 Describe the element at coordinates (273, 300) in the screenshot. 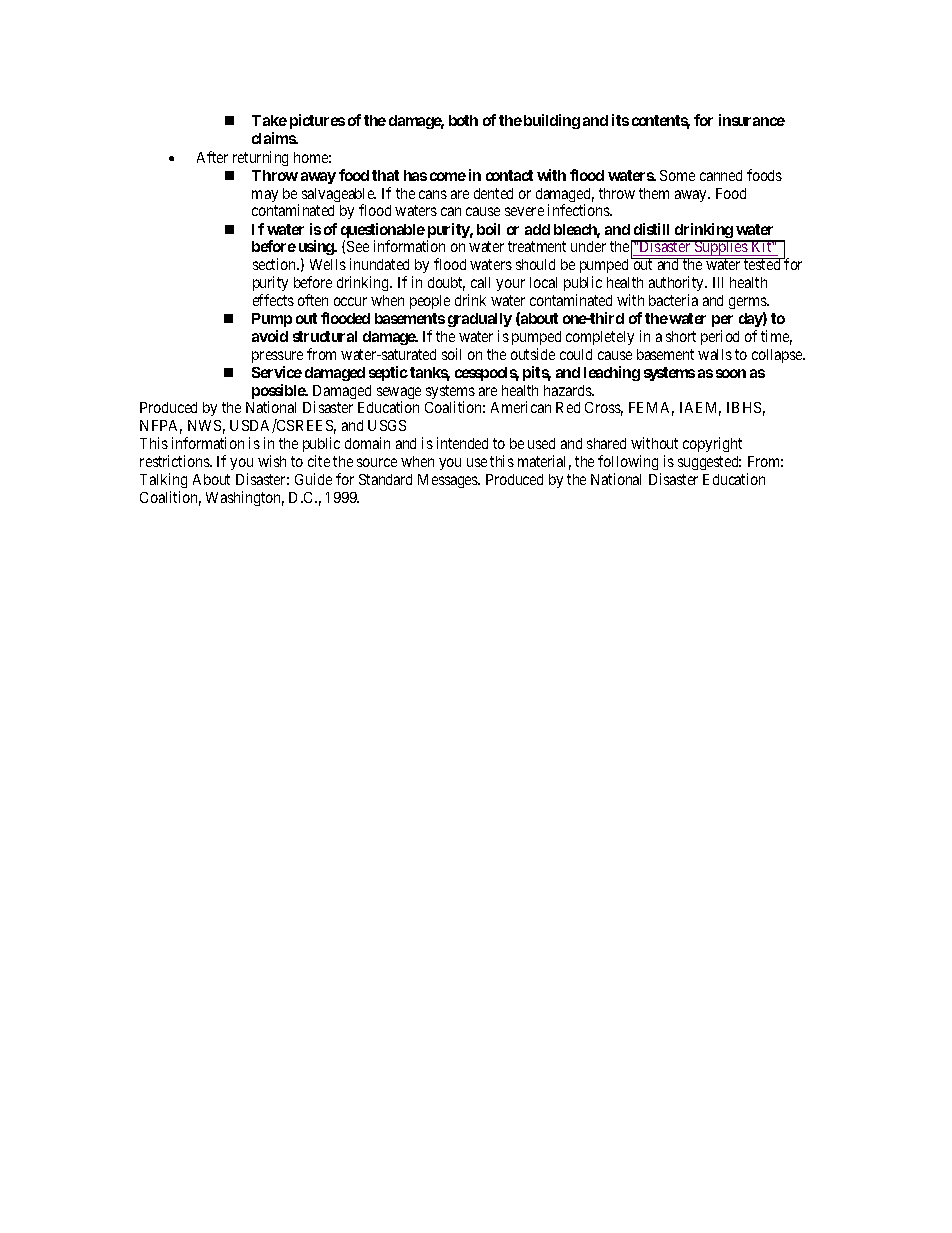

I see `effects` at that location.
